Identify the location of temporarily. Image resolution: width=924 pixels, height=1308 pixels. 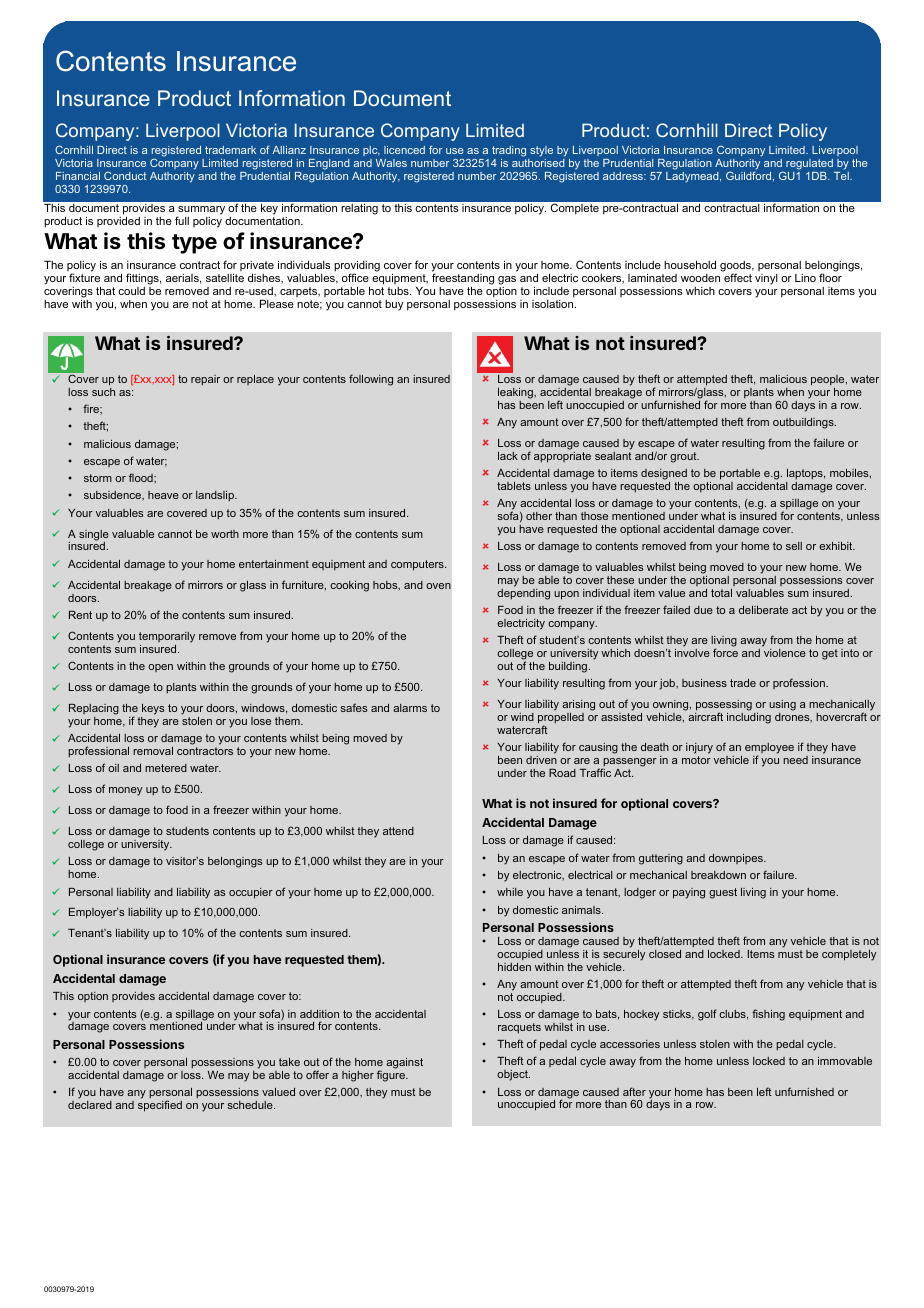
(167, 637).
